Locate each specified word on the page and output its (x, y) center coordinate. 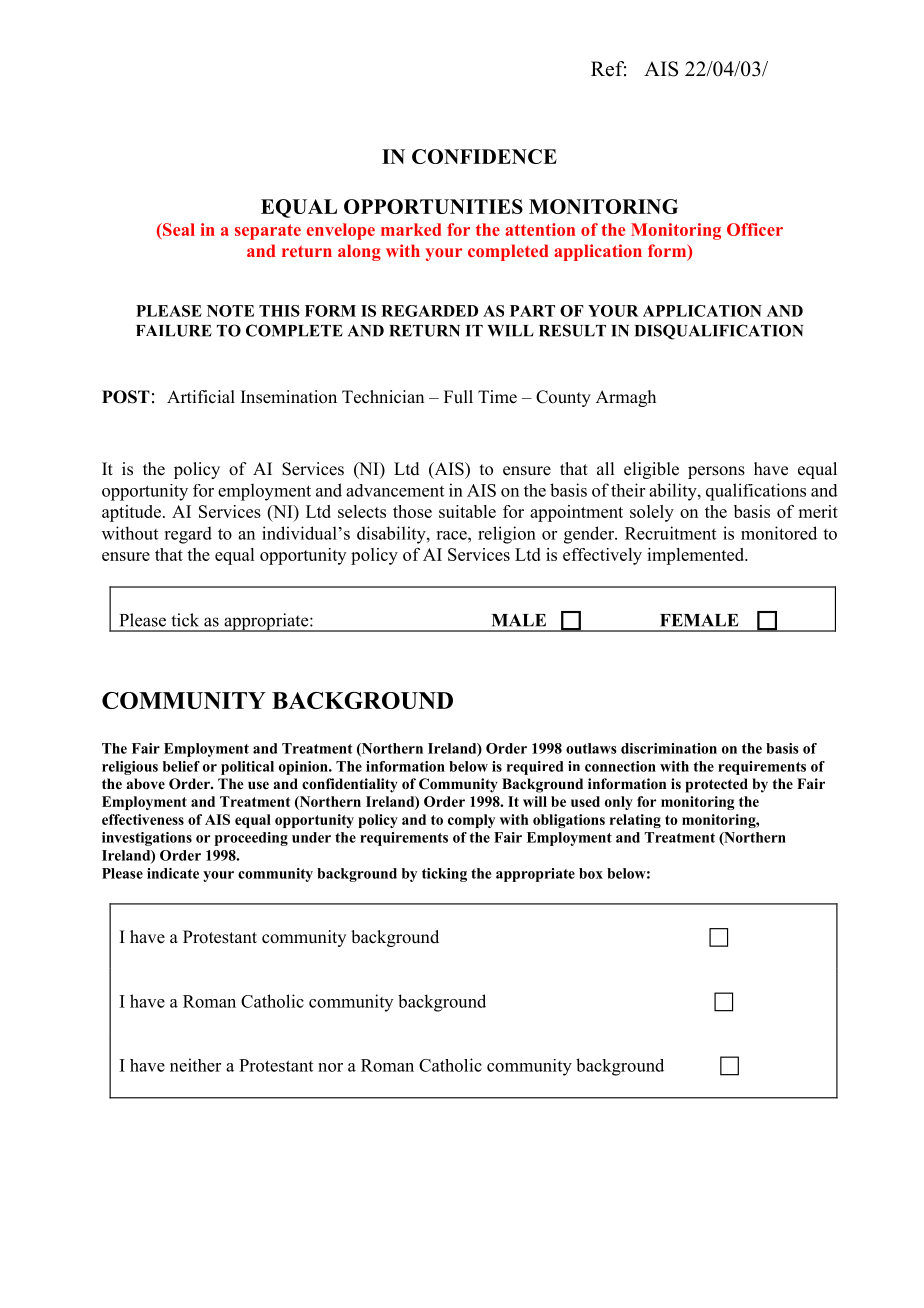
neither (195, 1065)
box (591, 873)
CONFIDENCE (484, 156)
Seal (178, 229)
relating (635, 821)
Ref (608, 69)
